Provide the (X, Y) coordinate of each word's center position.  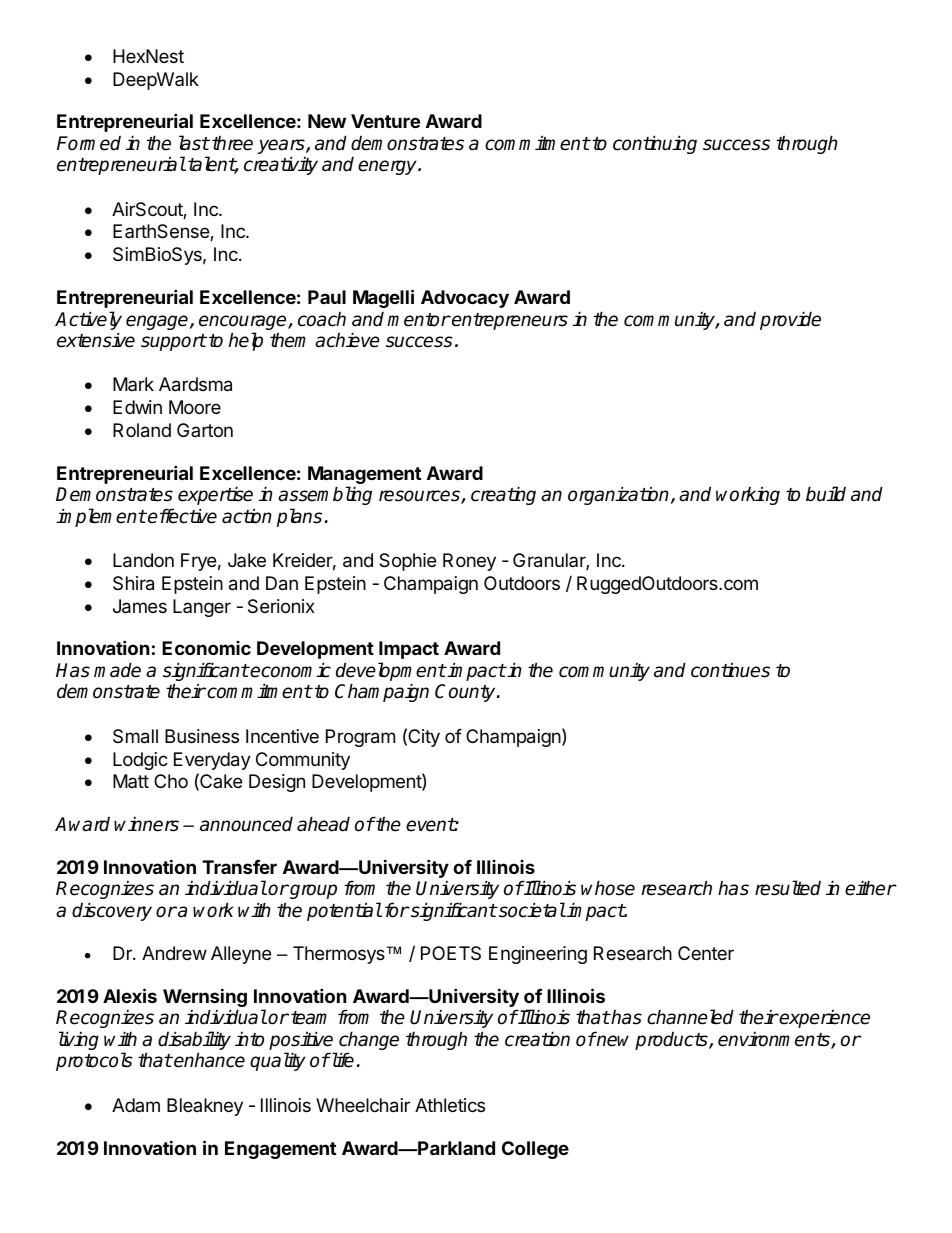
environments (775, 1040)
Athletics (450, 1105)
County (466, 693)
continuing (655, 144)
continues (730, 670)
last (194, 143)
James (140, 606)
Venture (385, 121)
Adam (136, 1105)
